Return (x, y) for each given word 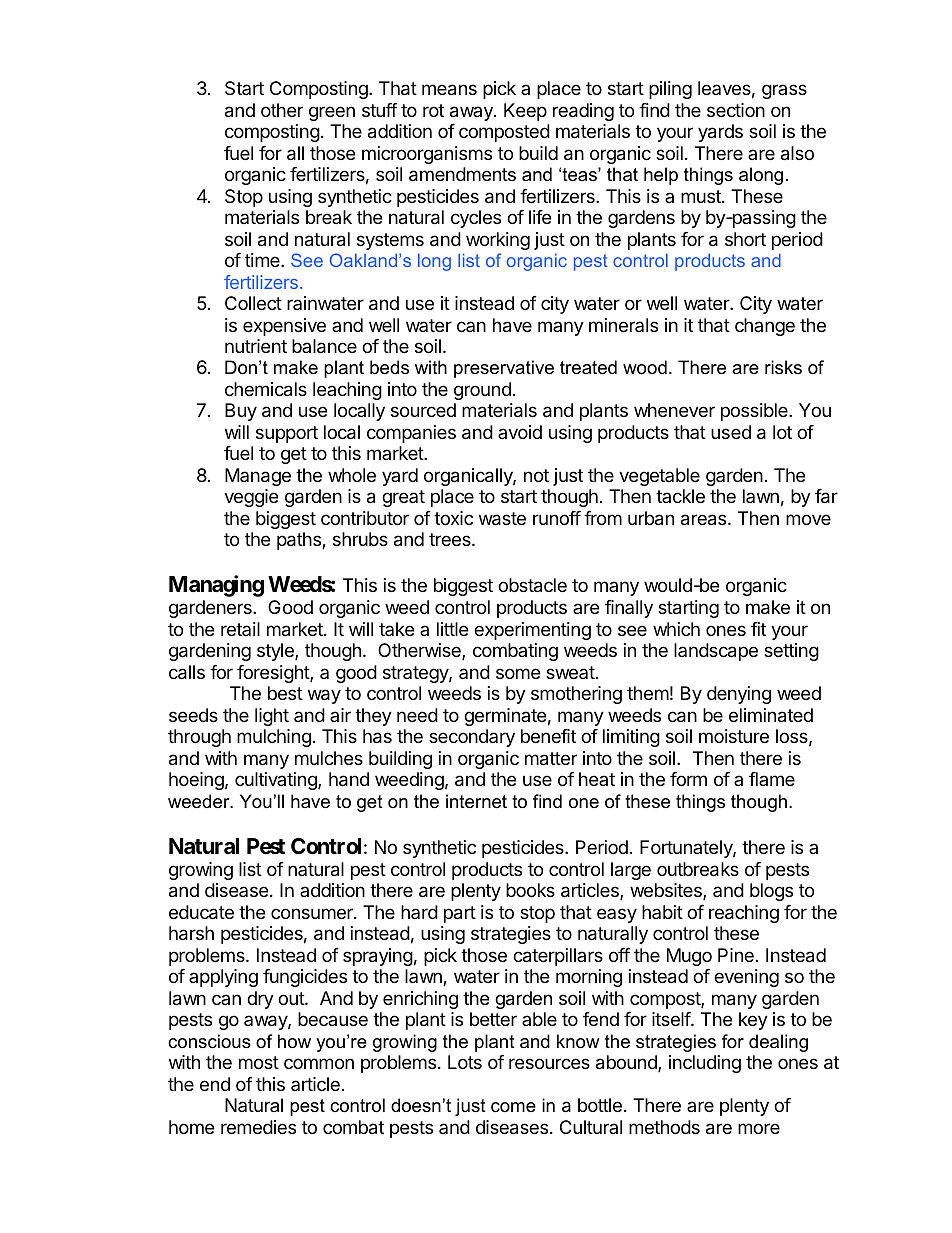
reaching (744, 914)
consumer (313, 913)
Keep (525, 112)
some (518, 673)
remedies (258, 1127)
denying (739, 695)
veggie (251, 498)
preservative (504, 369)
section (736, 110)
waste (502, 519)
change (765, 327)
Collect (253, 303)
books (530, 890)
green (332, 113)
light (272, 717)
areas (705, 520)
